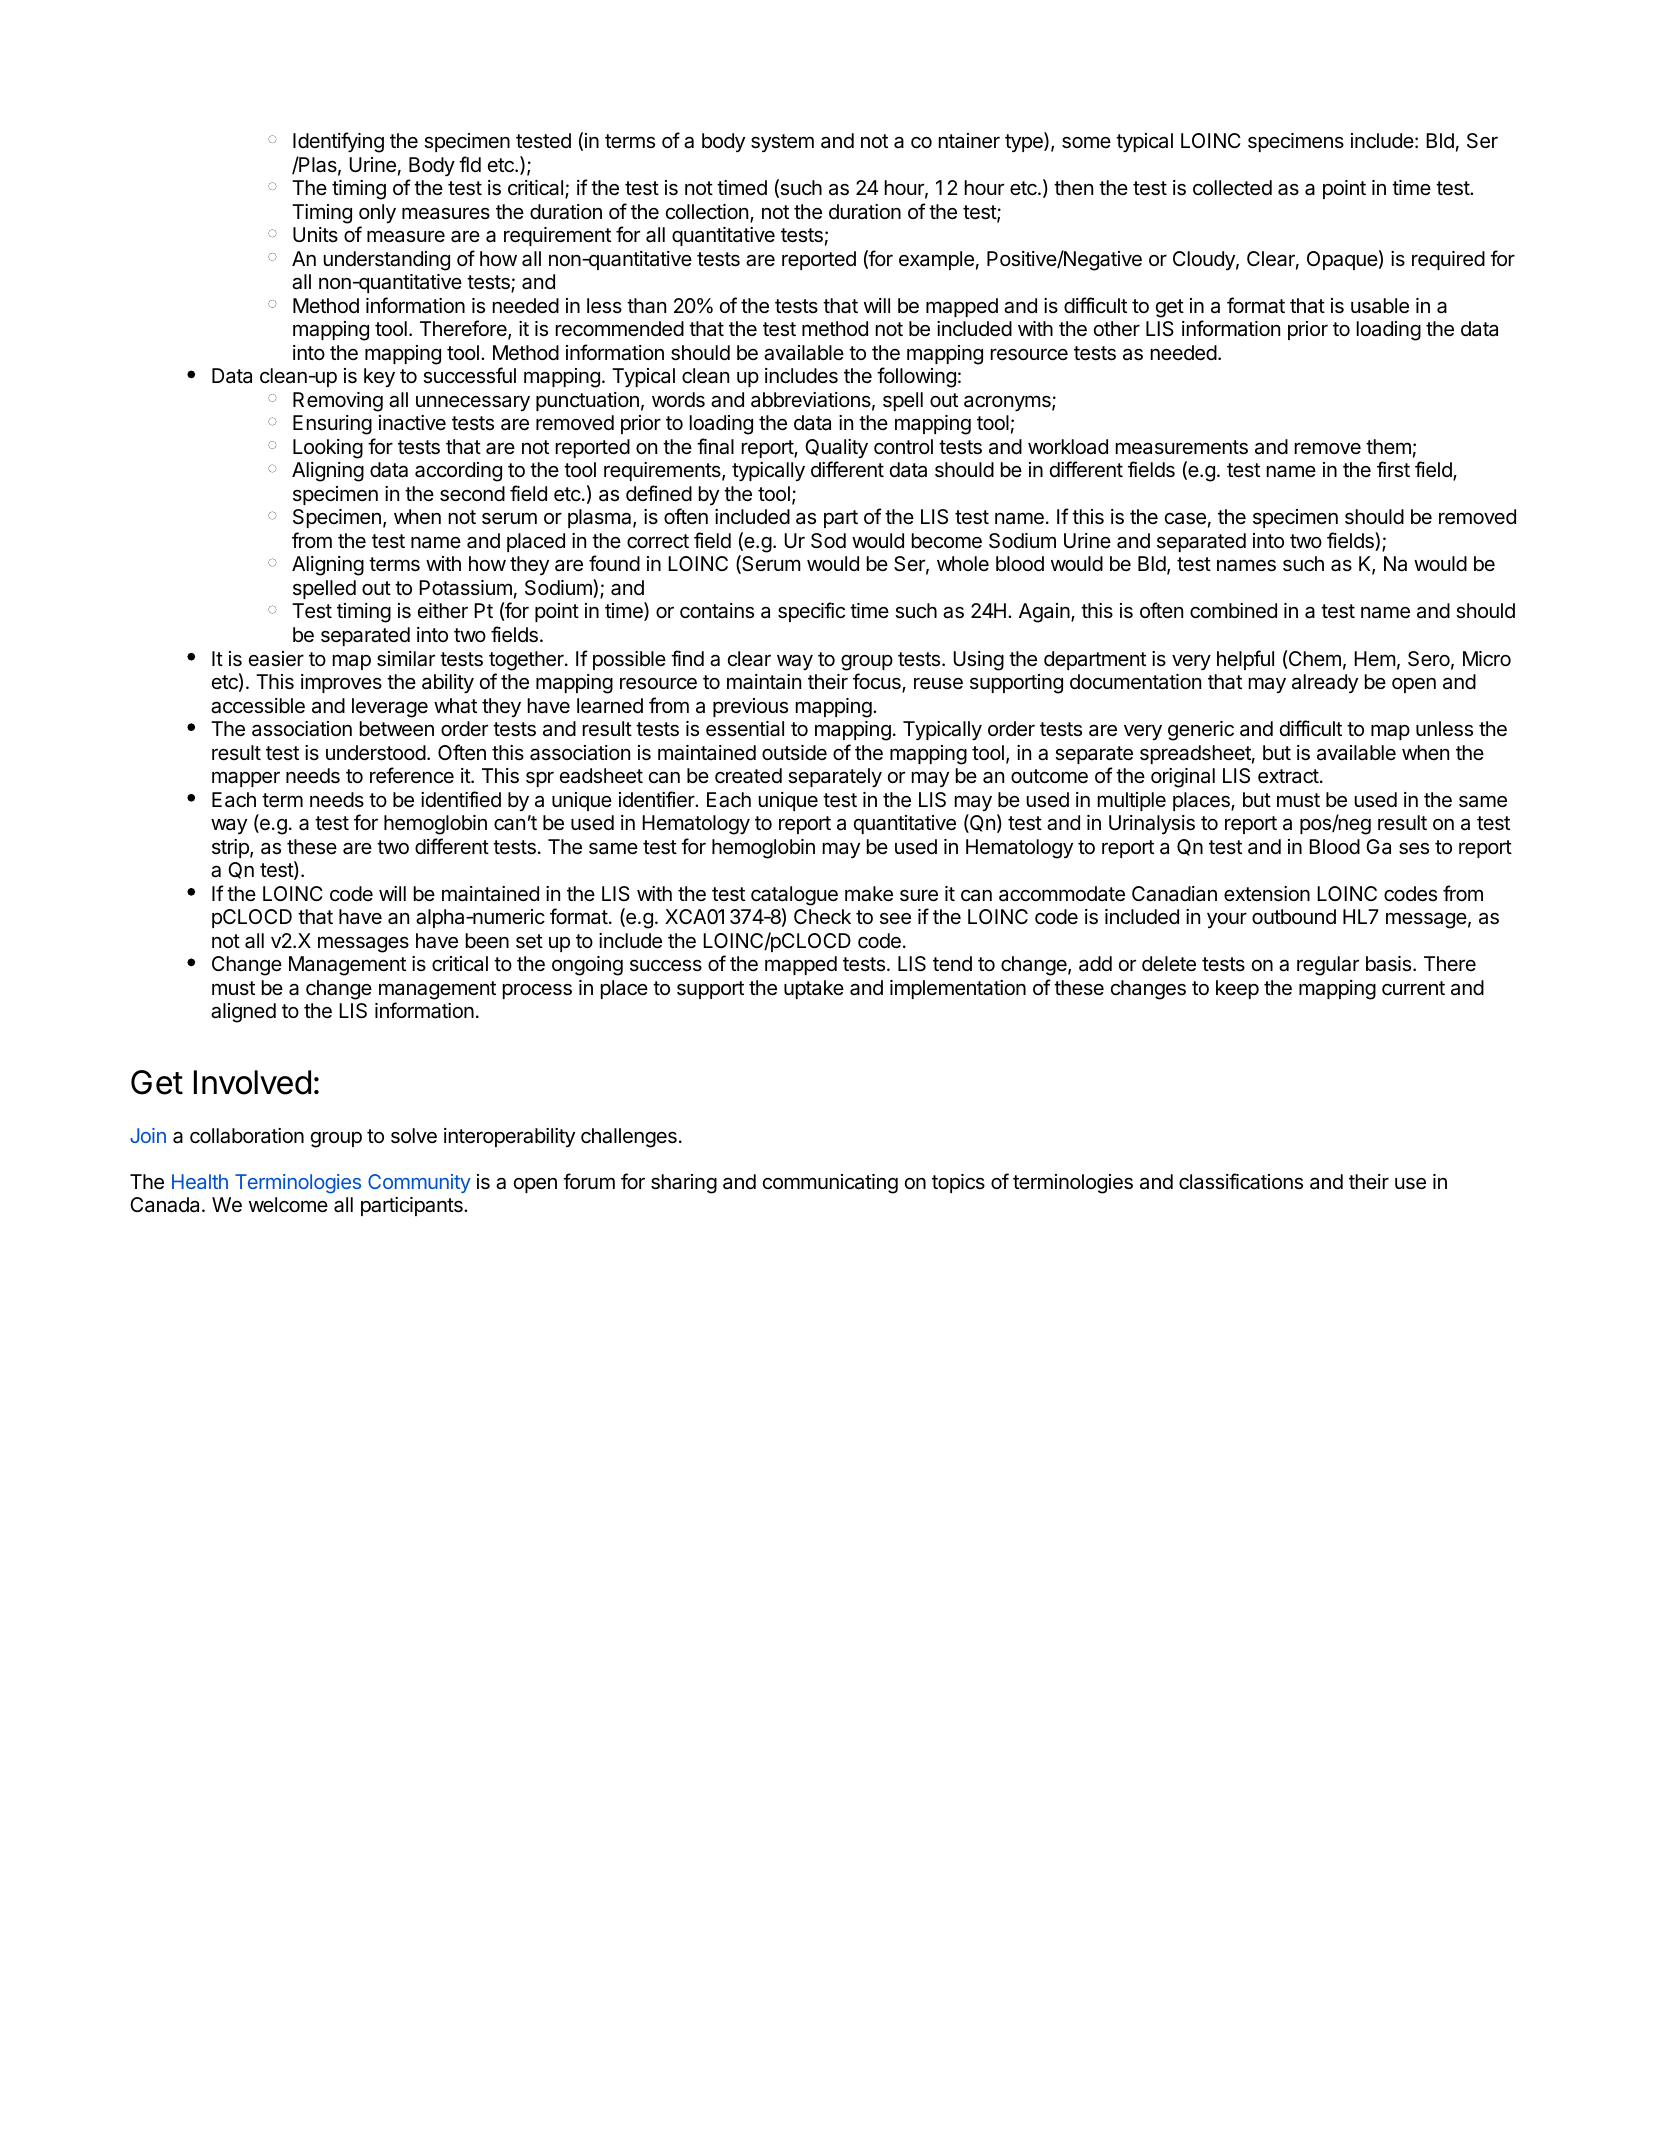 The height and width of the image is (2141, 1654). What do you see at coordinates (1325, 683) in the image?
I see `already` at bounding box center [1325, 683].
